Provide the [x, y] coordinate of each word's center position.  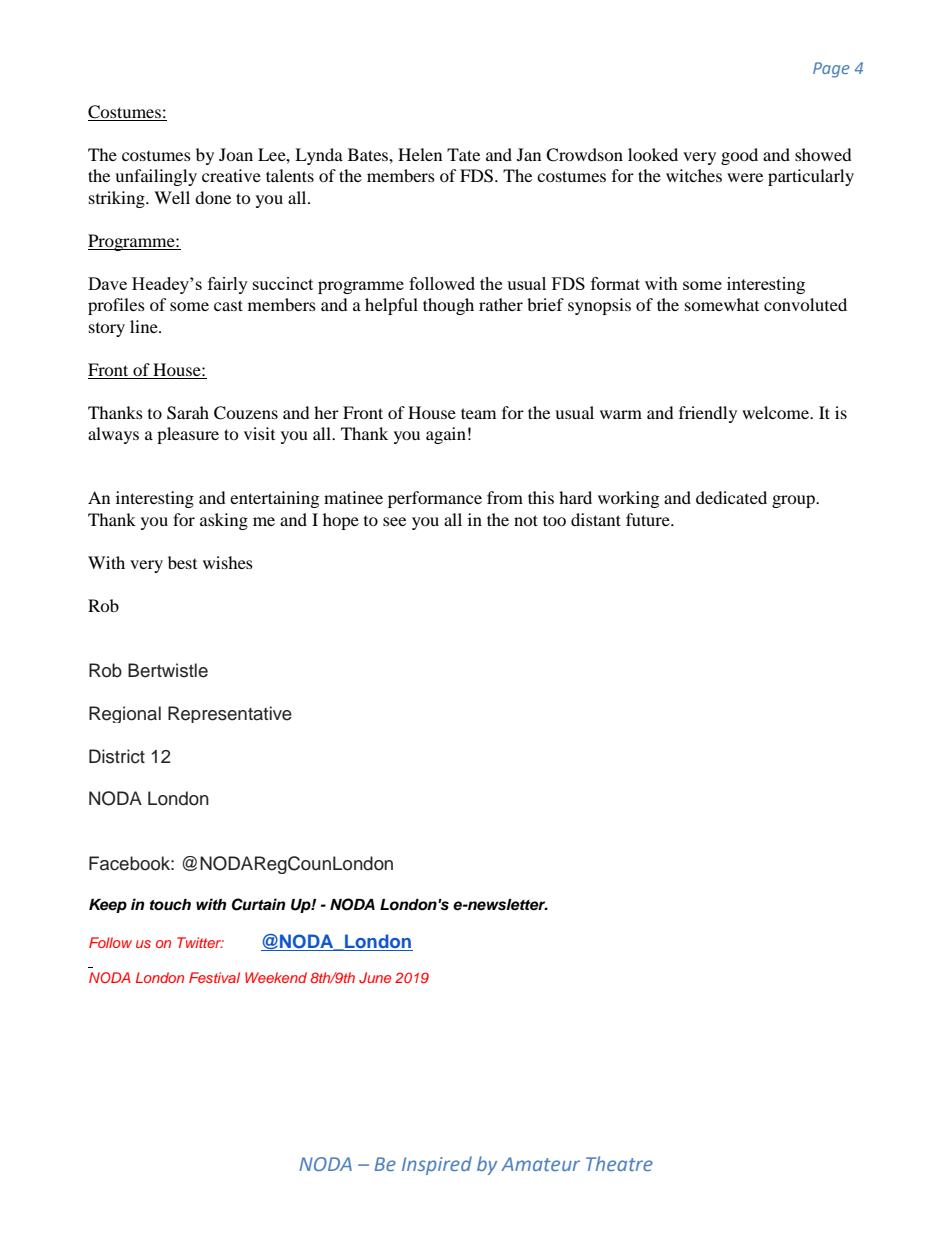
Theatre [619, 1163]
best [182, 562]
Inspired [437, 1165]
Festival [214, 977]
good [739, 156]
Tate [463, 154]
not [526, 520]
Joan [236, 154]
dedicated [731, 497]
